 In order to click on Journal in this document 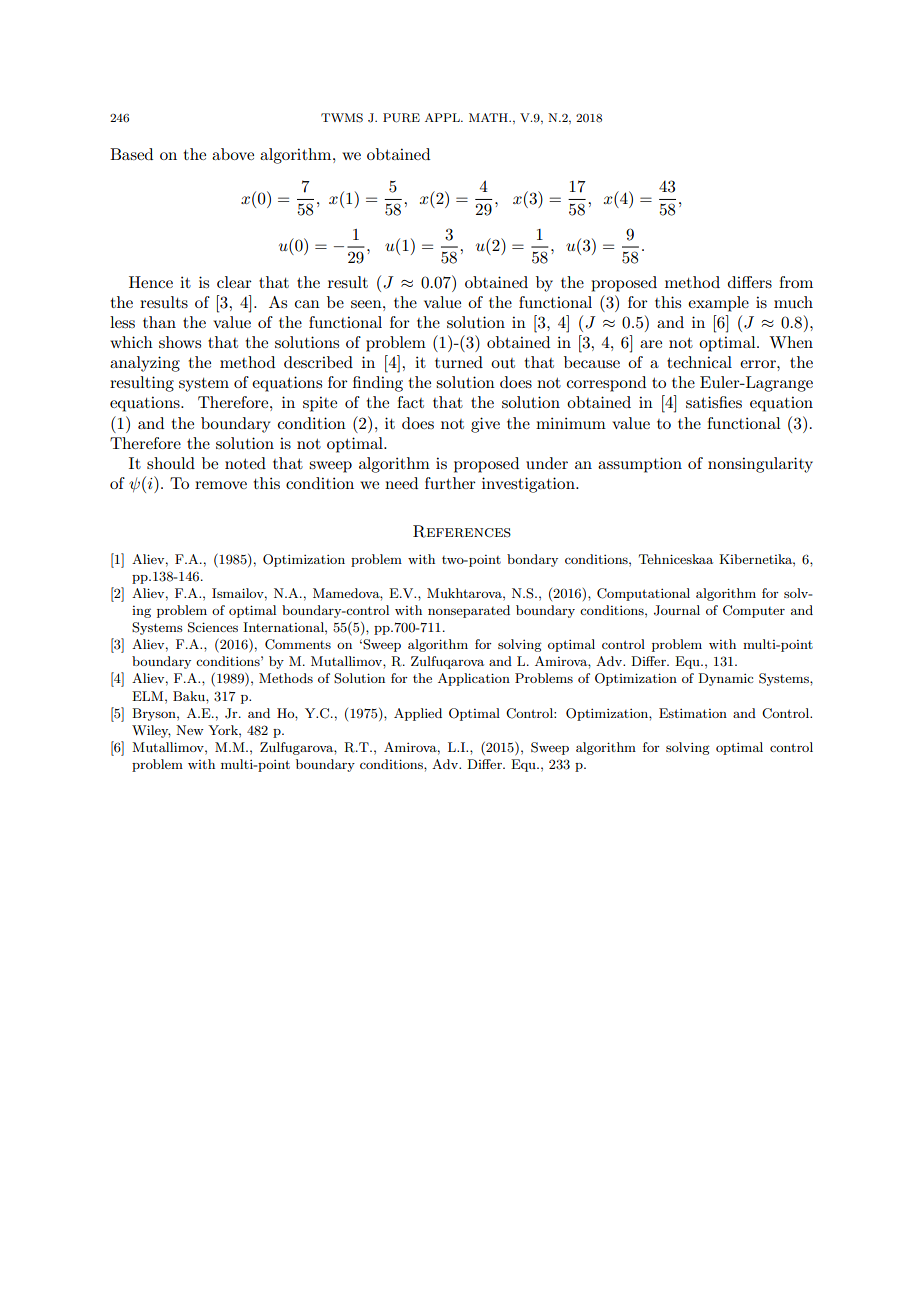, I will do `click(677, 610)`.
